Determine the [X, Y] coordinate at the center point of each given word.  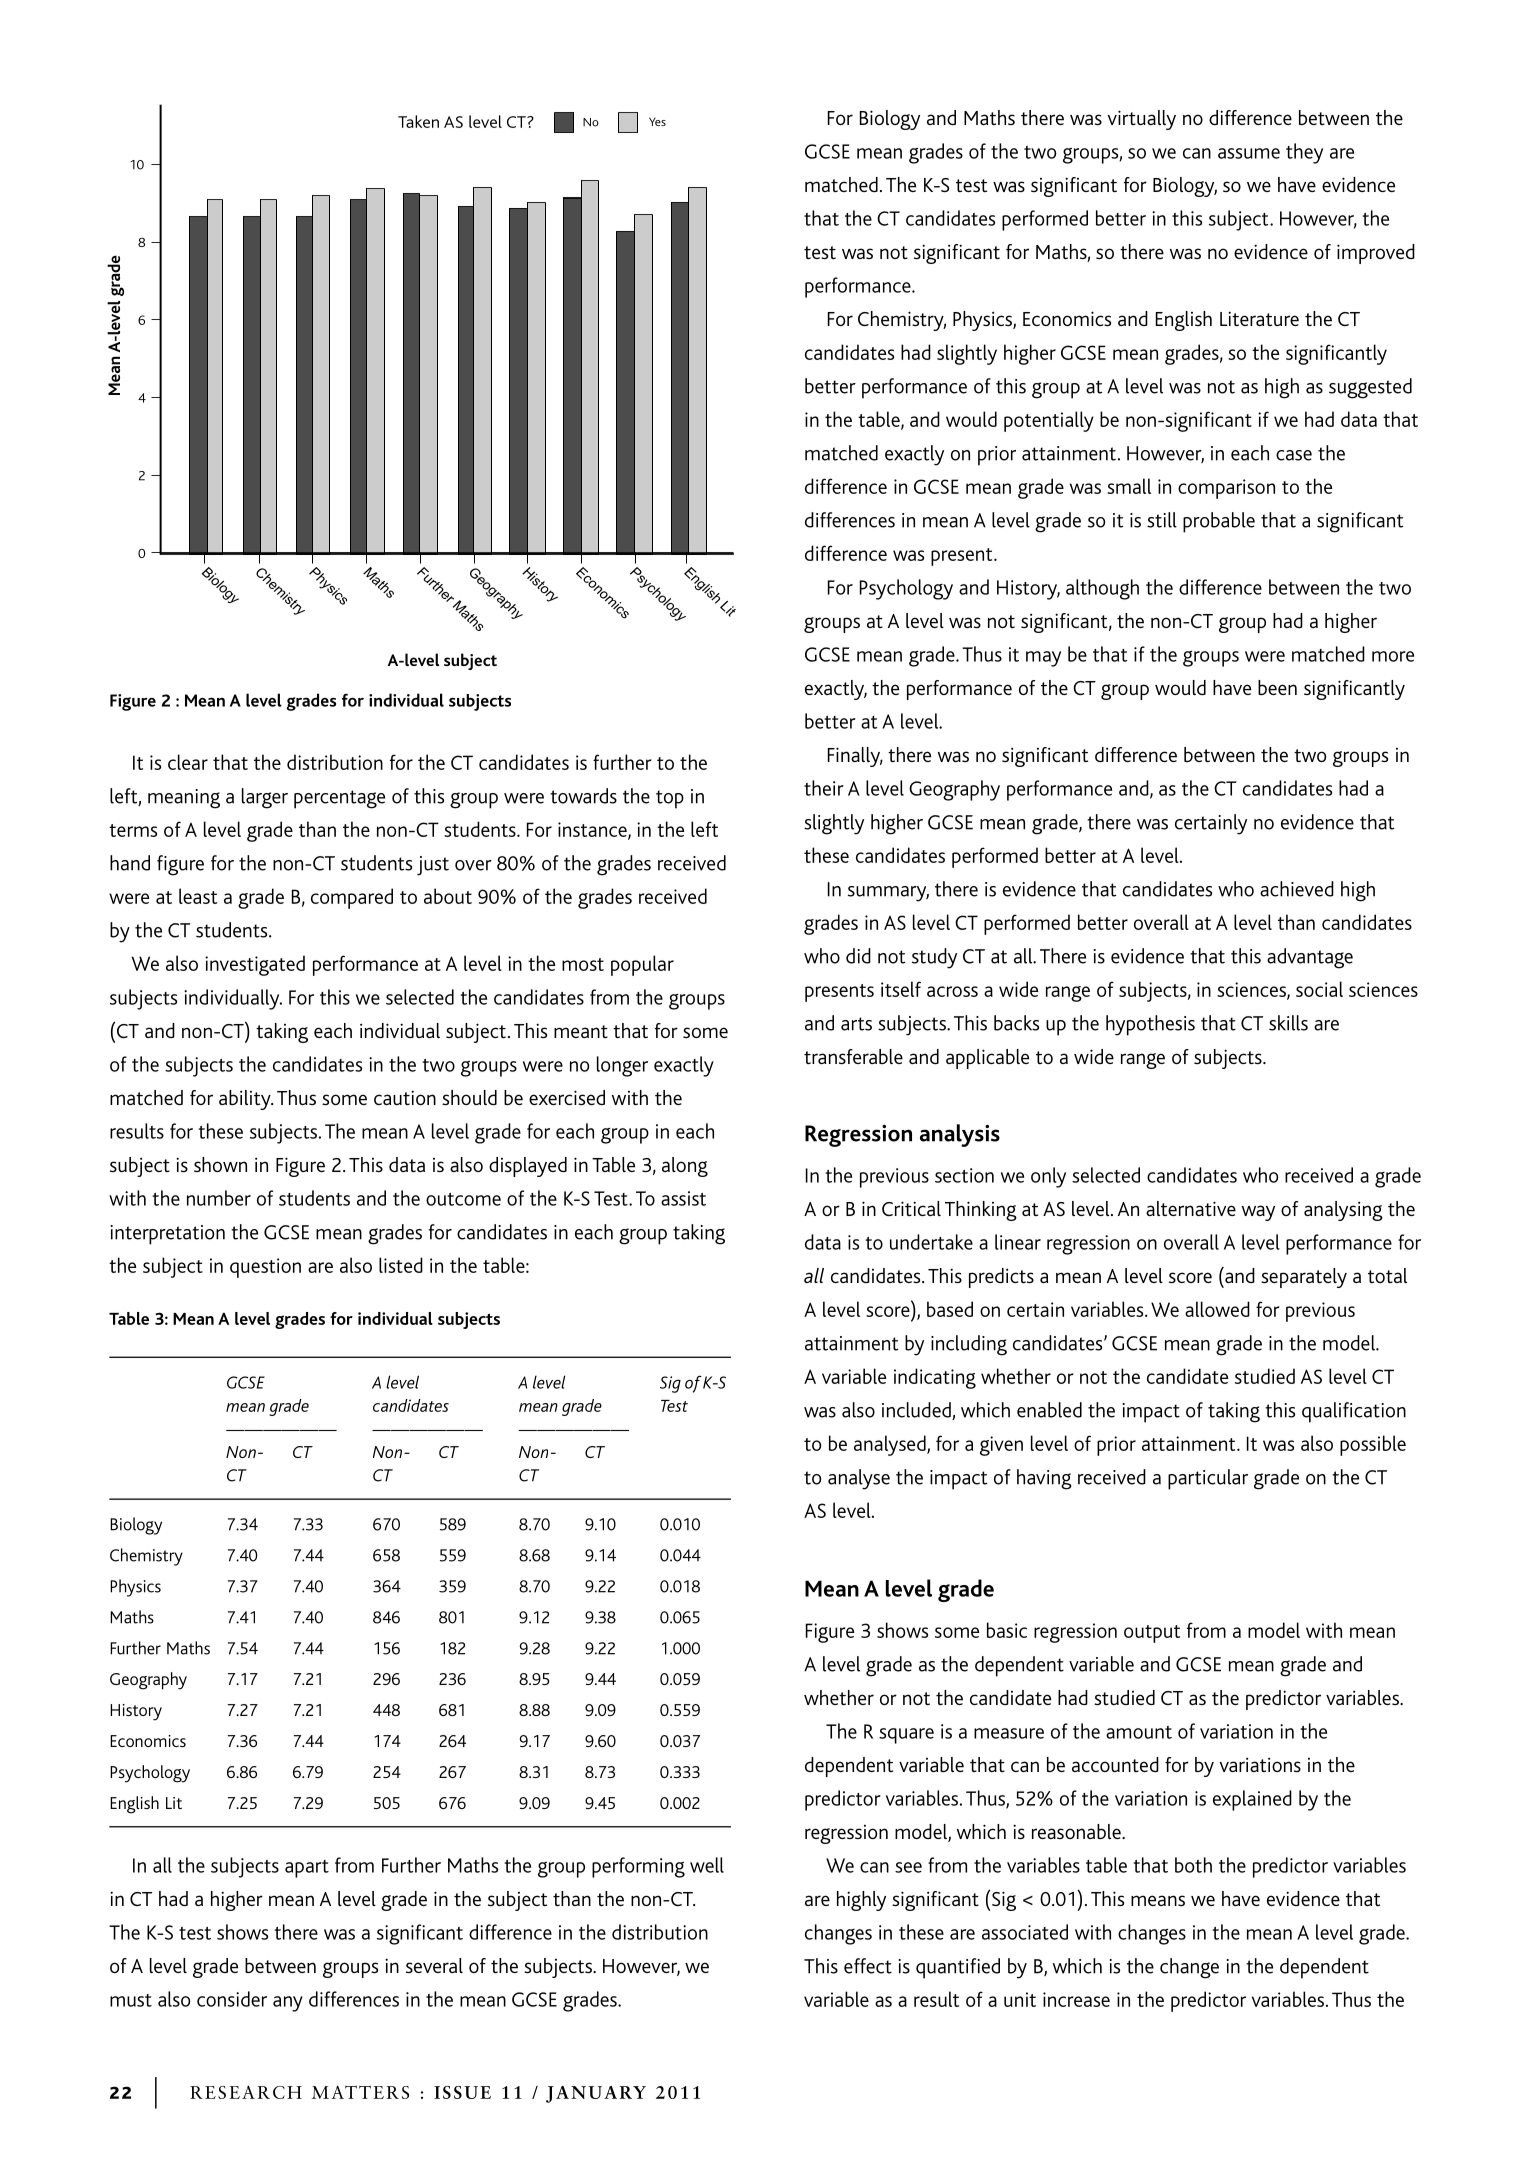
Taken [418, 121]
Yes [657, 121]
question [265, 1268]
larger [265, 798]
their [824, 788]
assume [1249, 153]
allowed [1217, 1309]
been [1277, 687]
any [288, 2004]
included [917, 1411]
